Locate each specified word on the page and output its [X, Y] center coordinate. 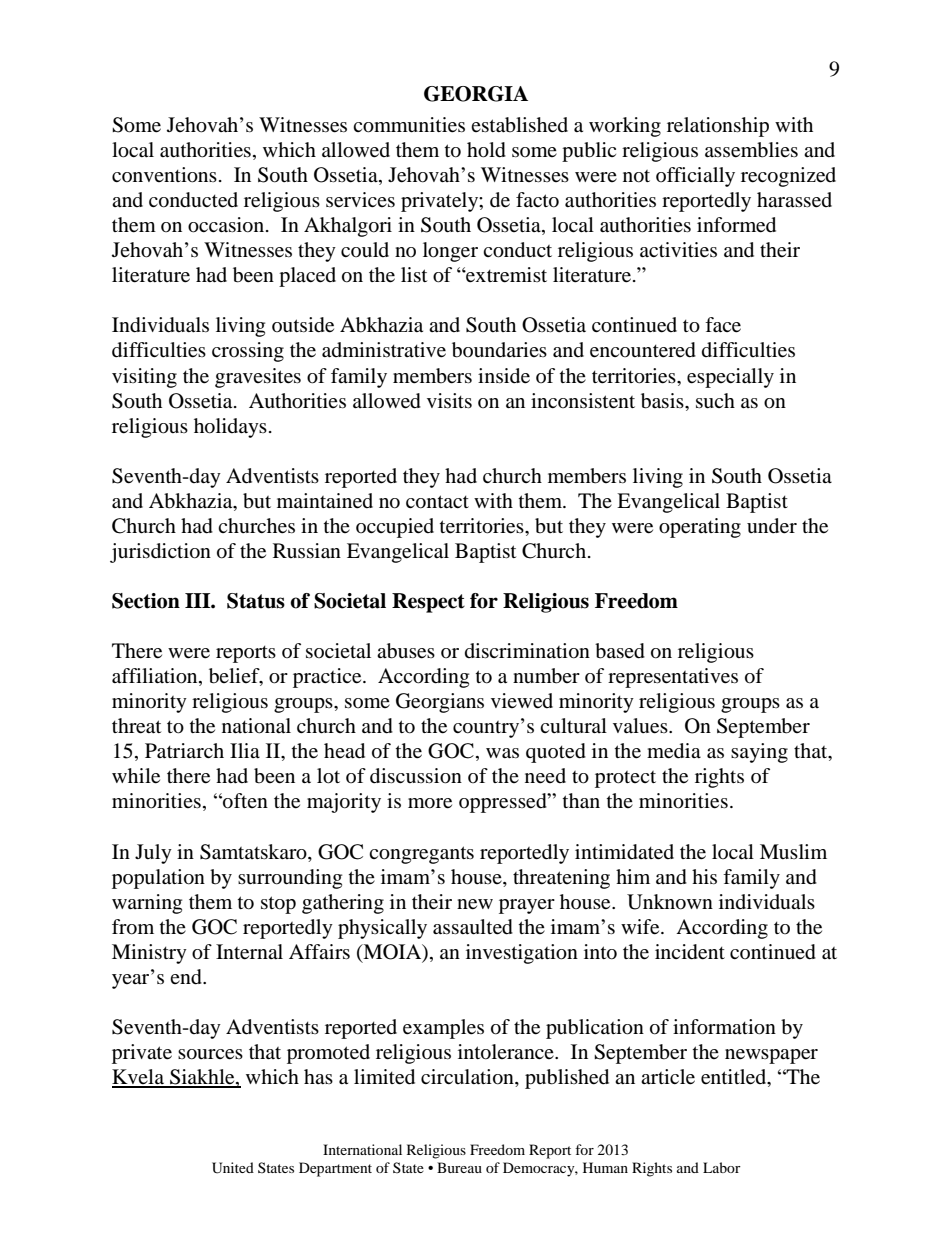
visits [449, 400]
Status [256, 601]
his [704, 876]
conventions [164, 175]
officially [695, 177]
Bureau [459, 1167]
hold [486, 150]
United [233, 1168]
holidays [230, 428]
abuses [406, 651]
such [715, 401]
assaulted [473, 927]
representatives [673, 678]
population [158, 879]
